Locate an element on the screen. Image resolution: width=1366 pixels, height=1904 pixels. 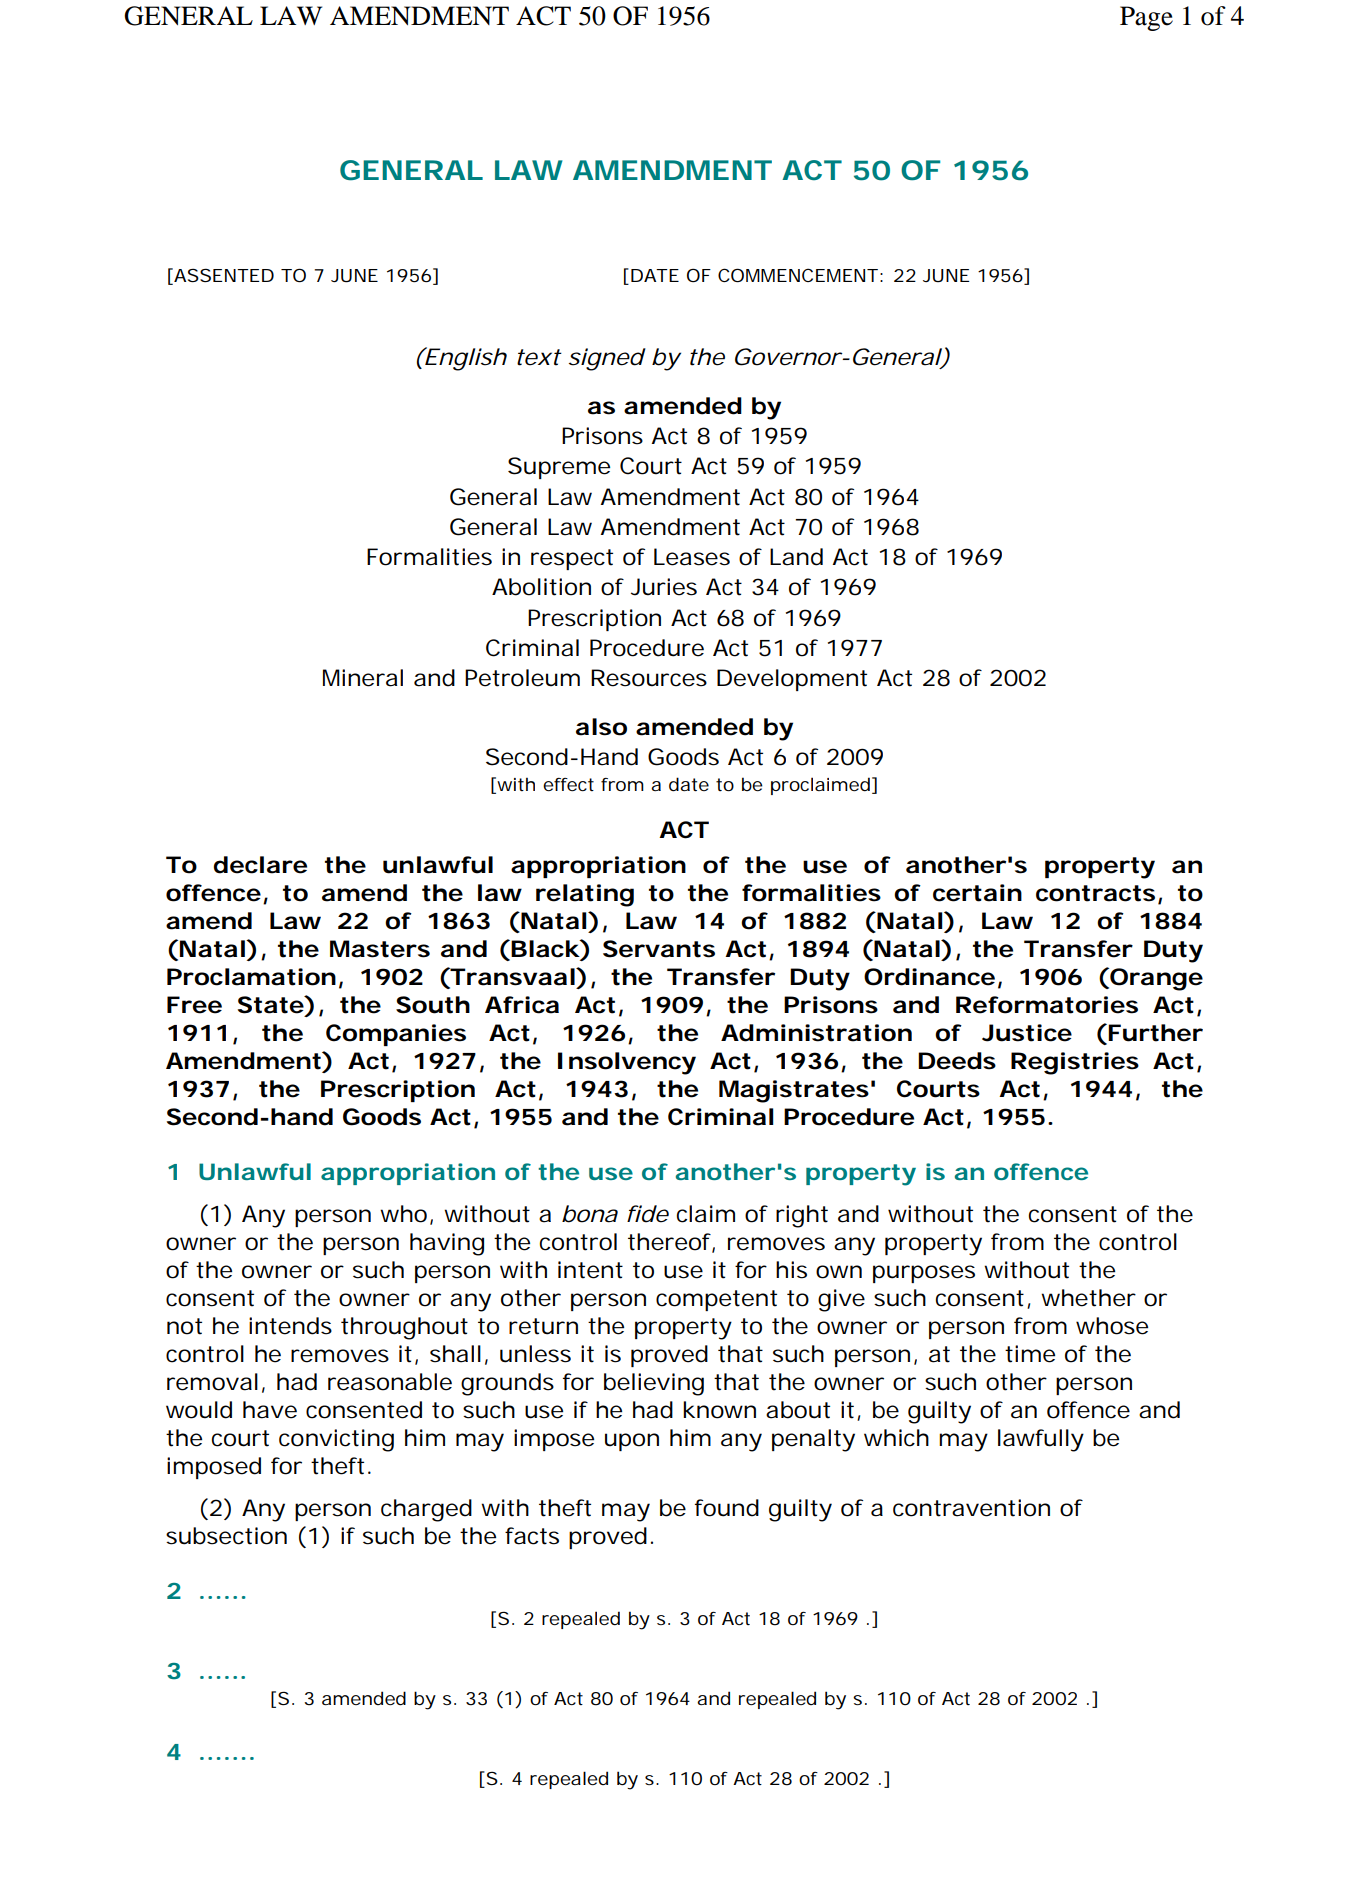
Land is located at coordinates (796, 557).
